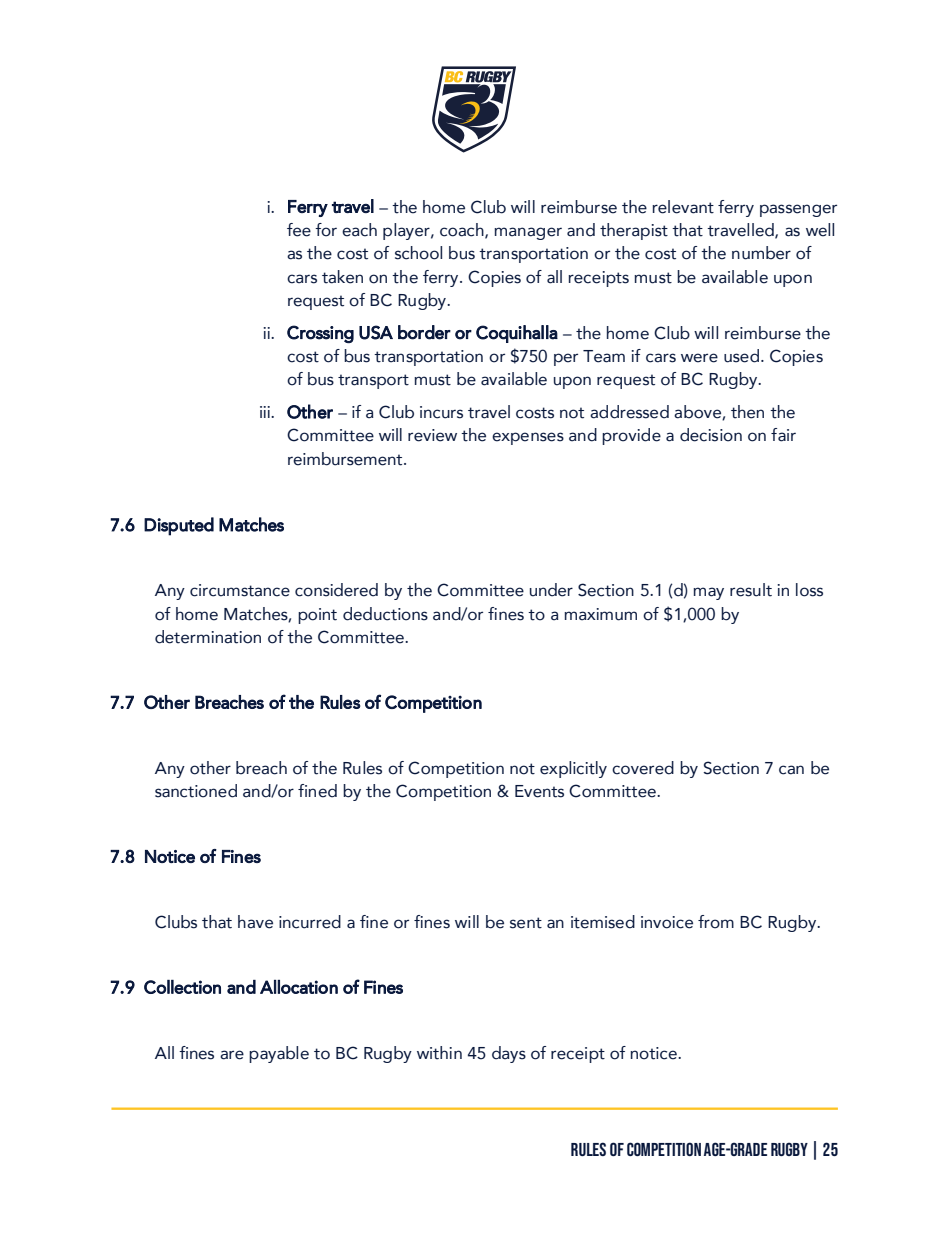 The image size is (952, 1233). What do you see at coordinates (299, 230) in the screenshot?
I see `fee` at bounding box center [299, 230].
